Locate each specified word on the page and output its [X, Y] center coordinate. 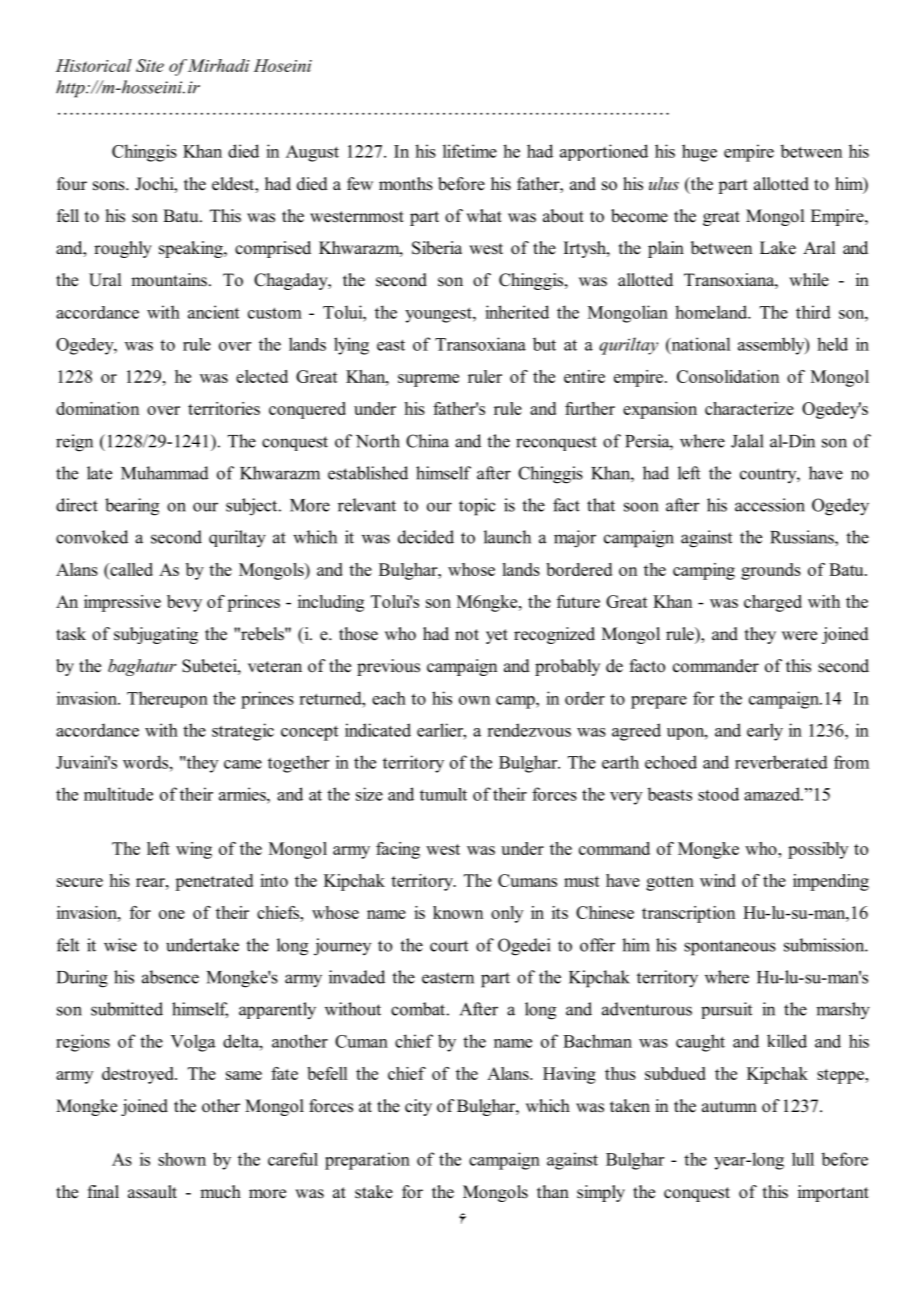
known [458, 912]
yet [497, 636]
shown [182, 1159]
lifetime [470, 151]
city [418, 1107]
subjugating [156, 635]
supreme [428, 380]
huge [699, 153]
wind [718, 880]
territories [224, 408]
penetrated [214, 882]
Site [150, 65]
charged [773, 603]
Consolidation [728, 376]
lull [803, 1159]
